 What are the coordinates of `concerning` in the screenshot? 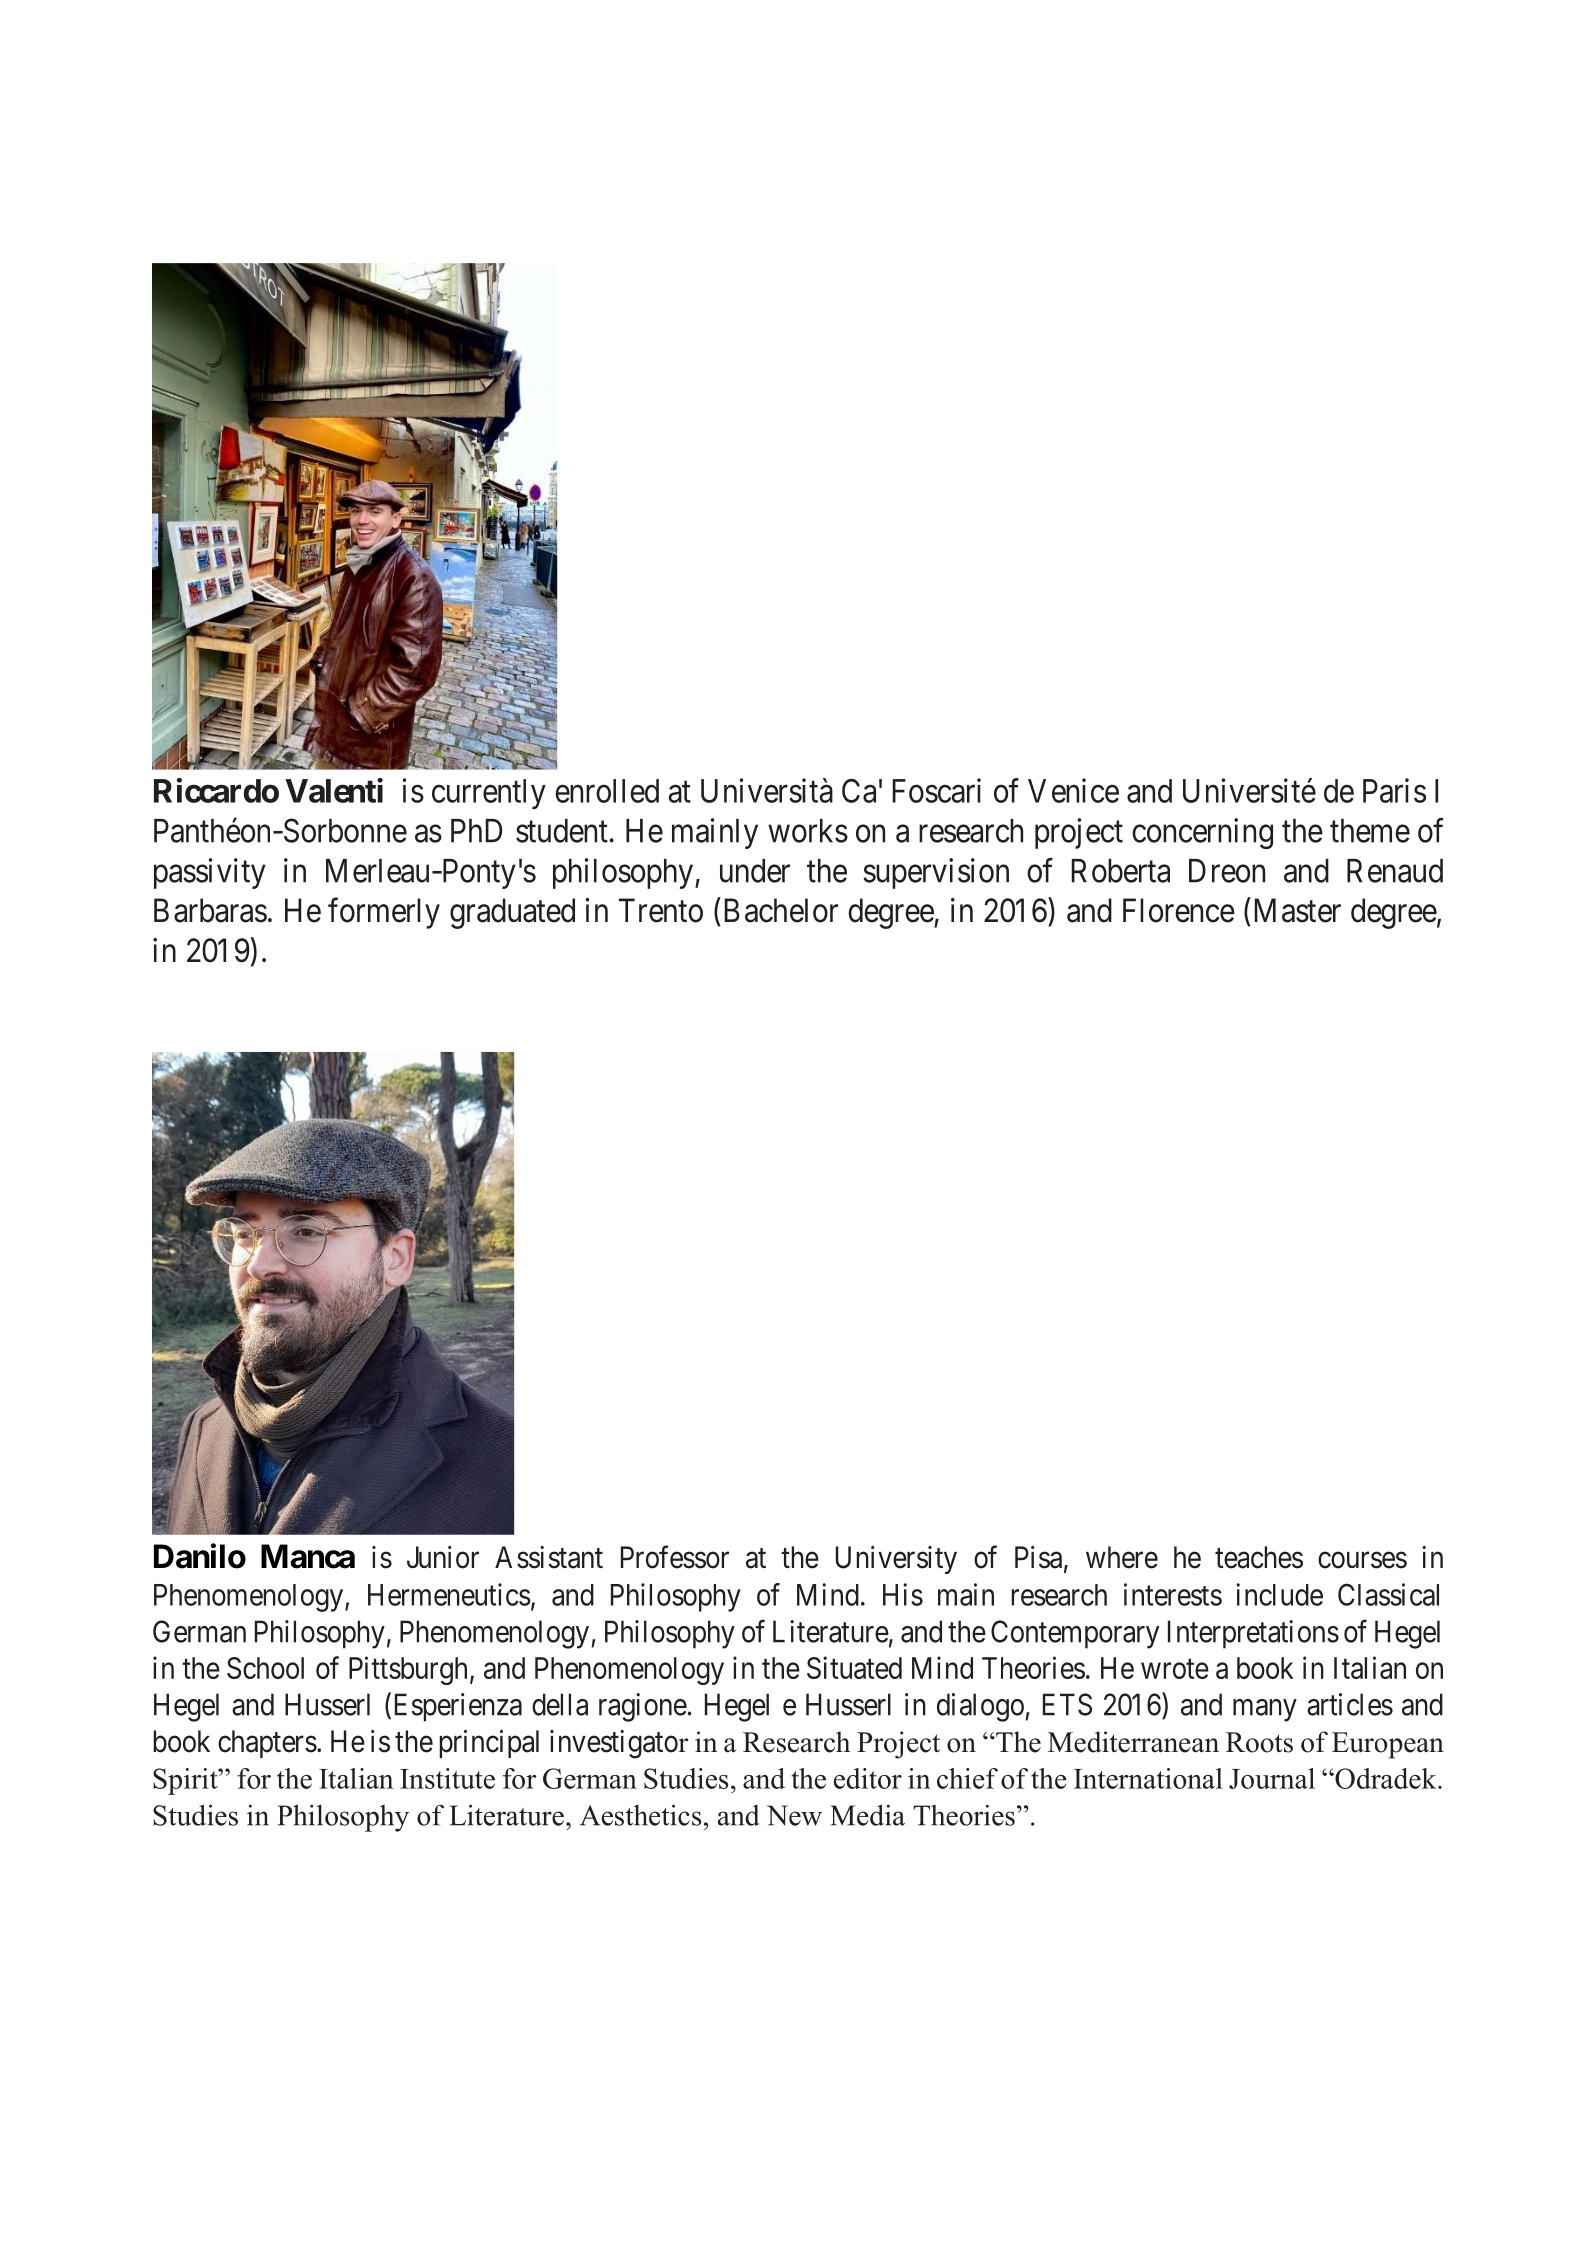 It's located at (1202, 833).
